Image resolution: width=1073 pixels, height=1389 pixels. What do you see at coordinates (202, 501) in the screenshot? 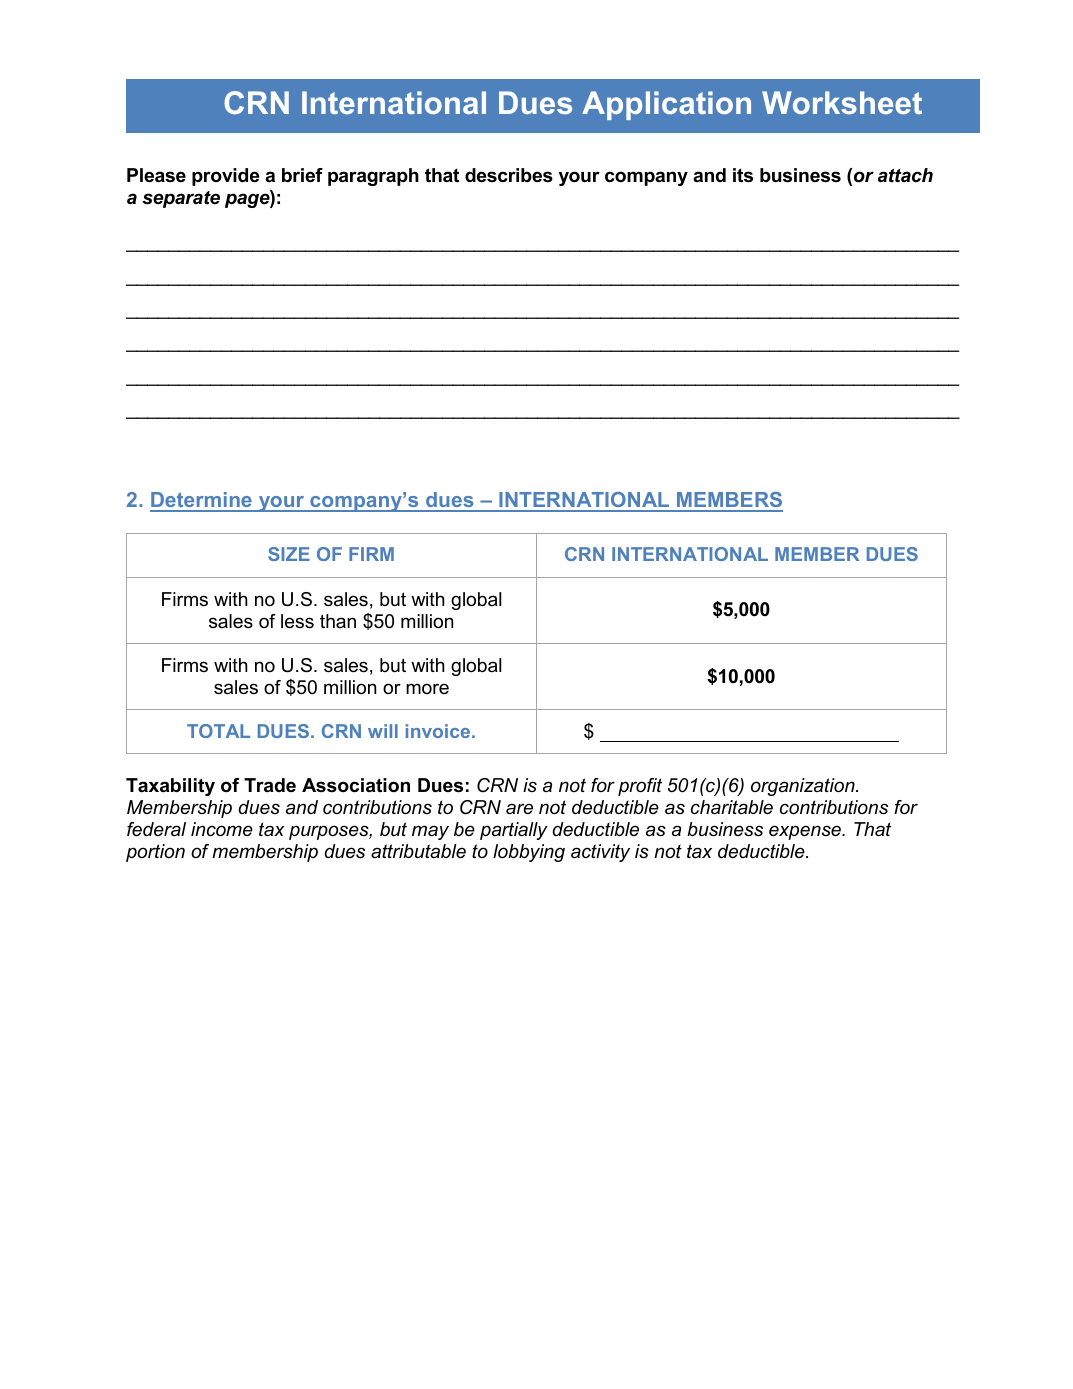
I see `Determine` at bounding box center [202, 501].
